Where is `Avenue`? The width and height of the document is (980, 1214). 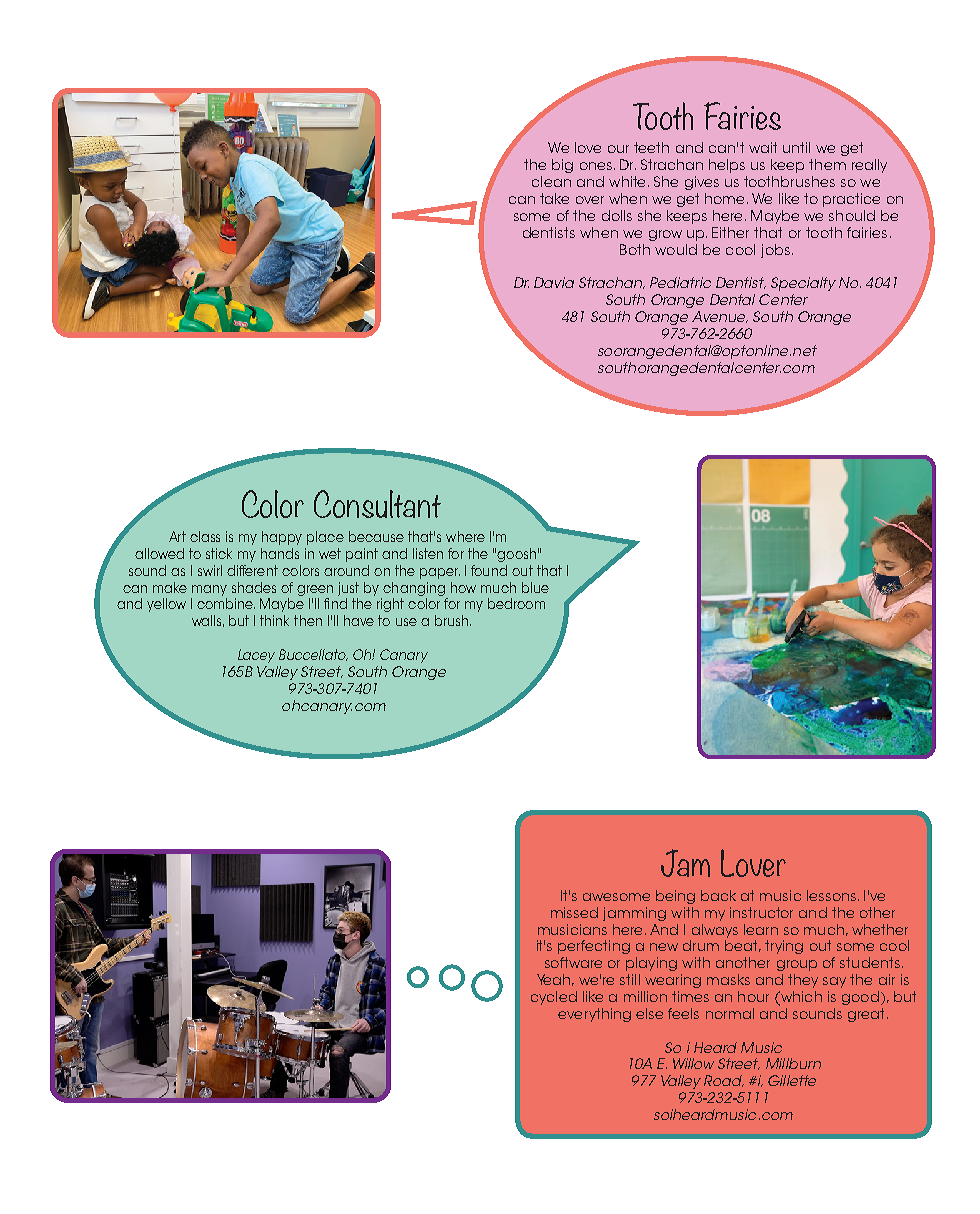
Avenue is located at coordinates (720, 317).
